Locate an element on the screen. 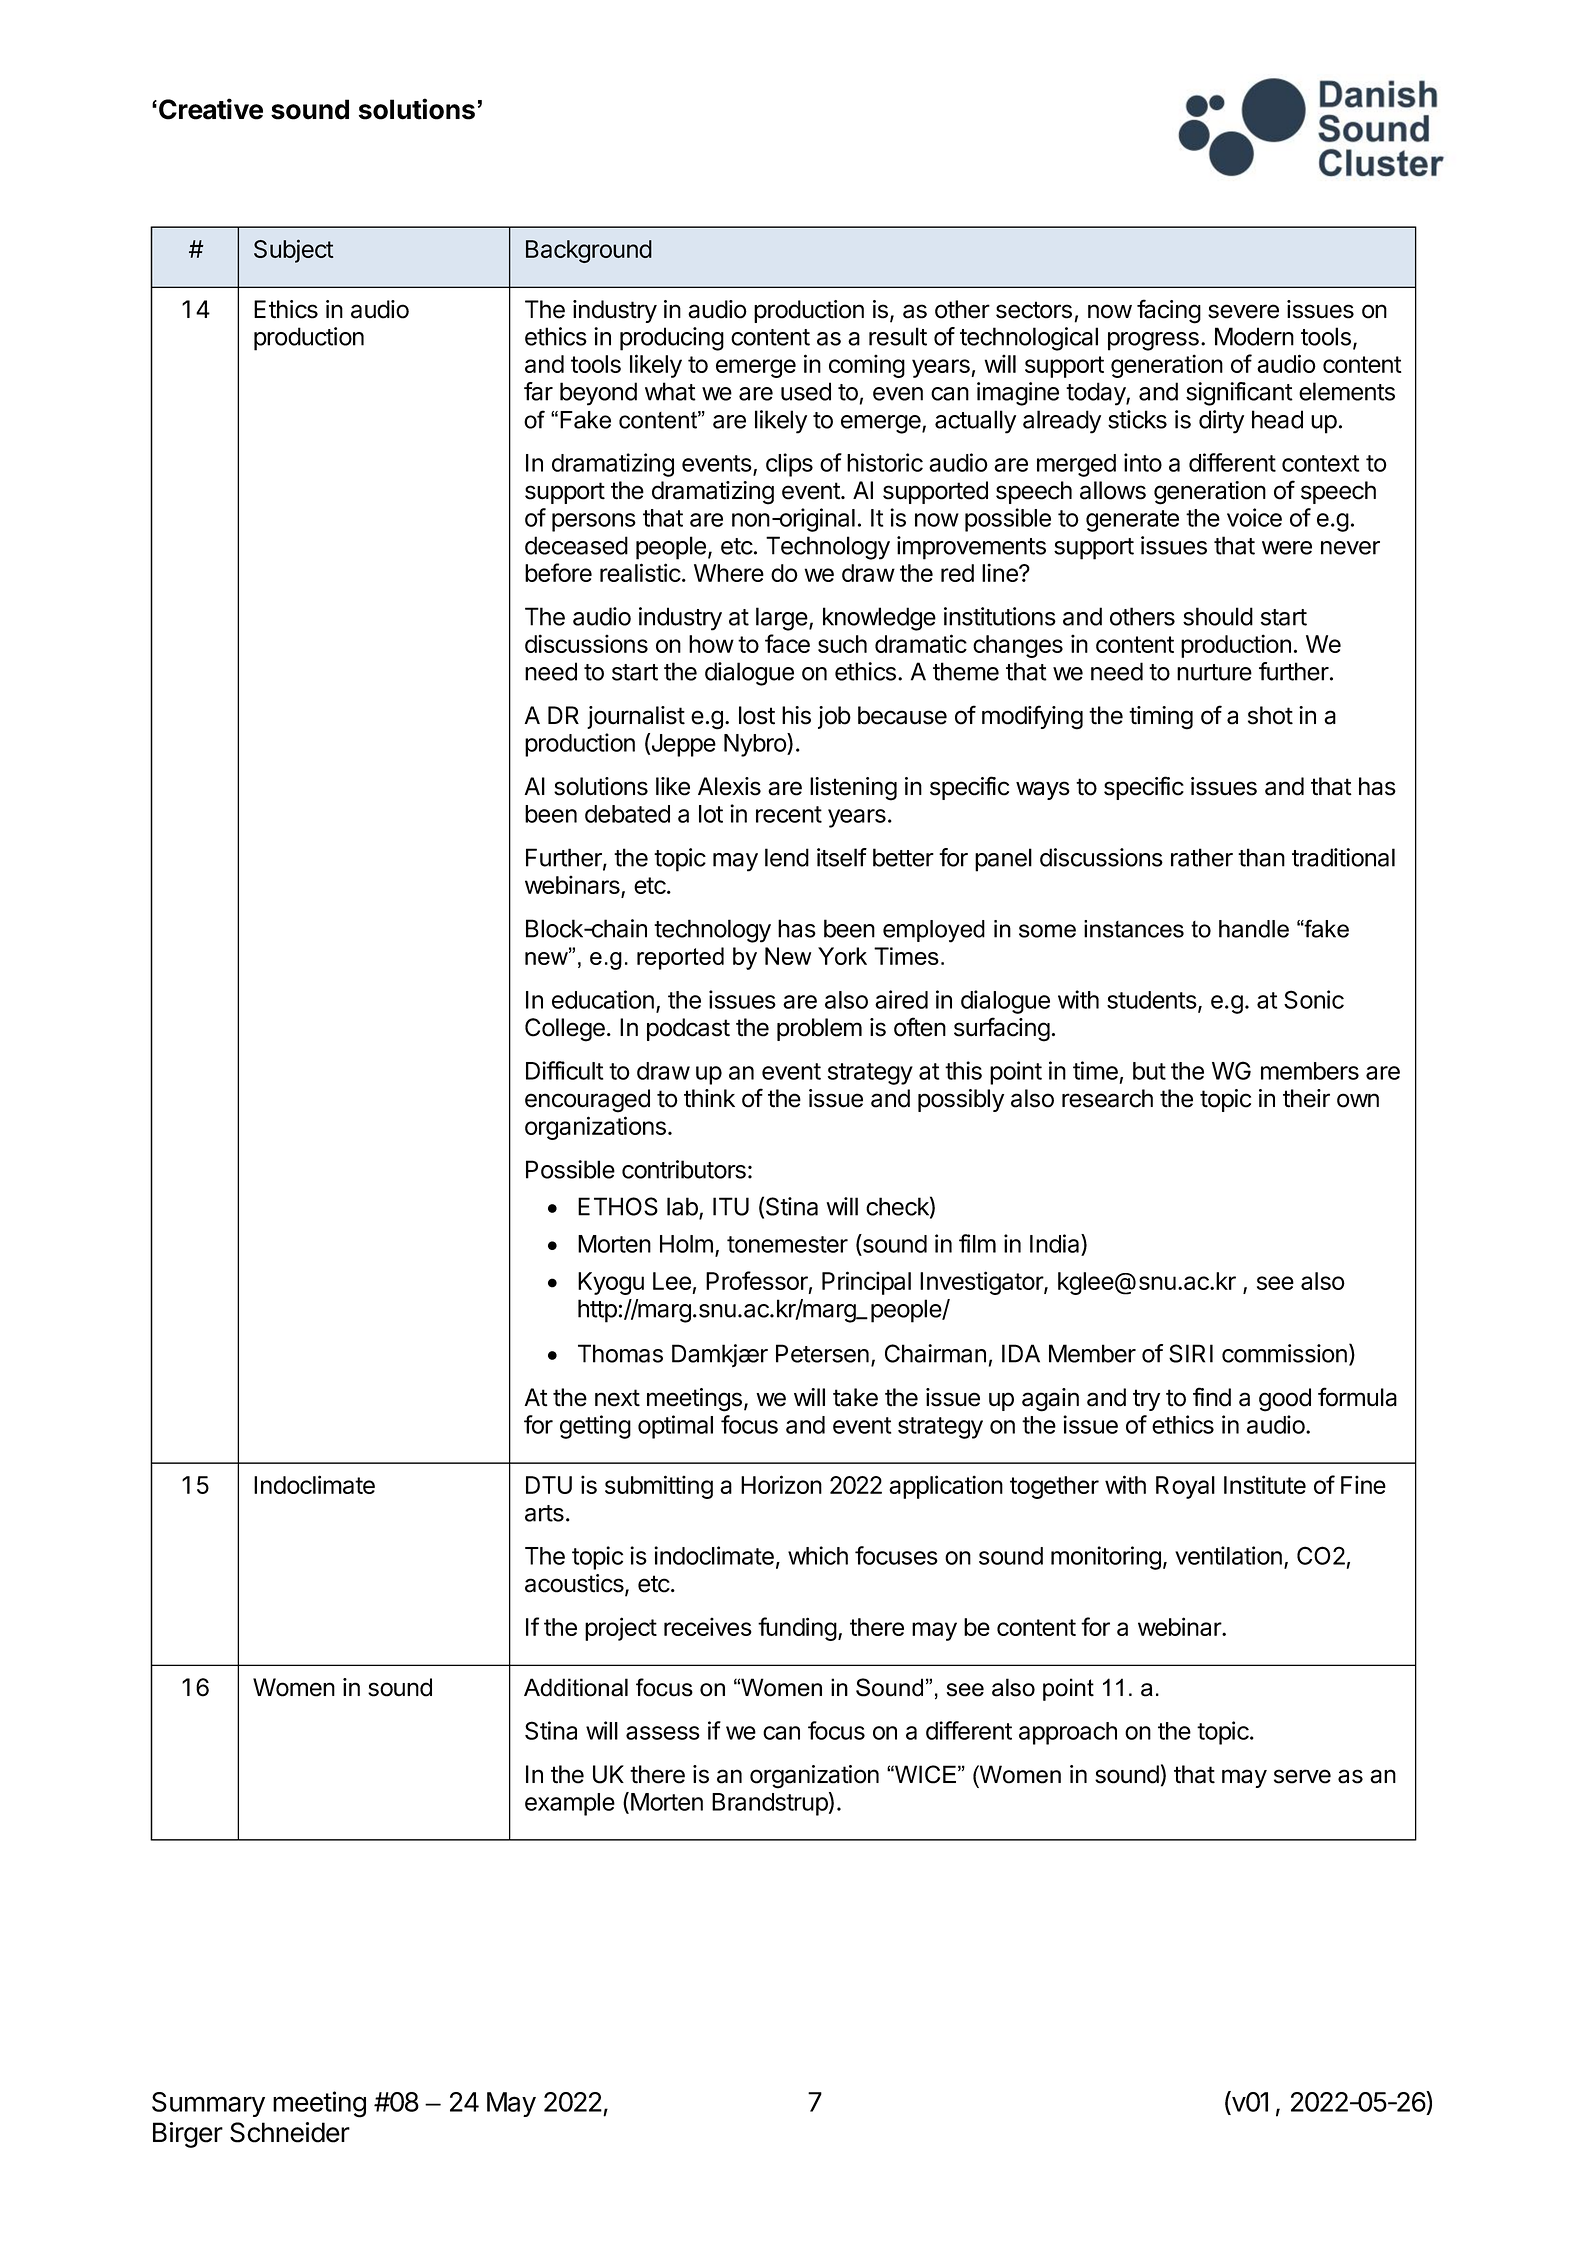 The height and width of the screenshot is (2242, 1585). take is located at coordinates (855, 1397).
